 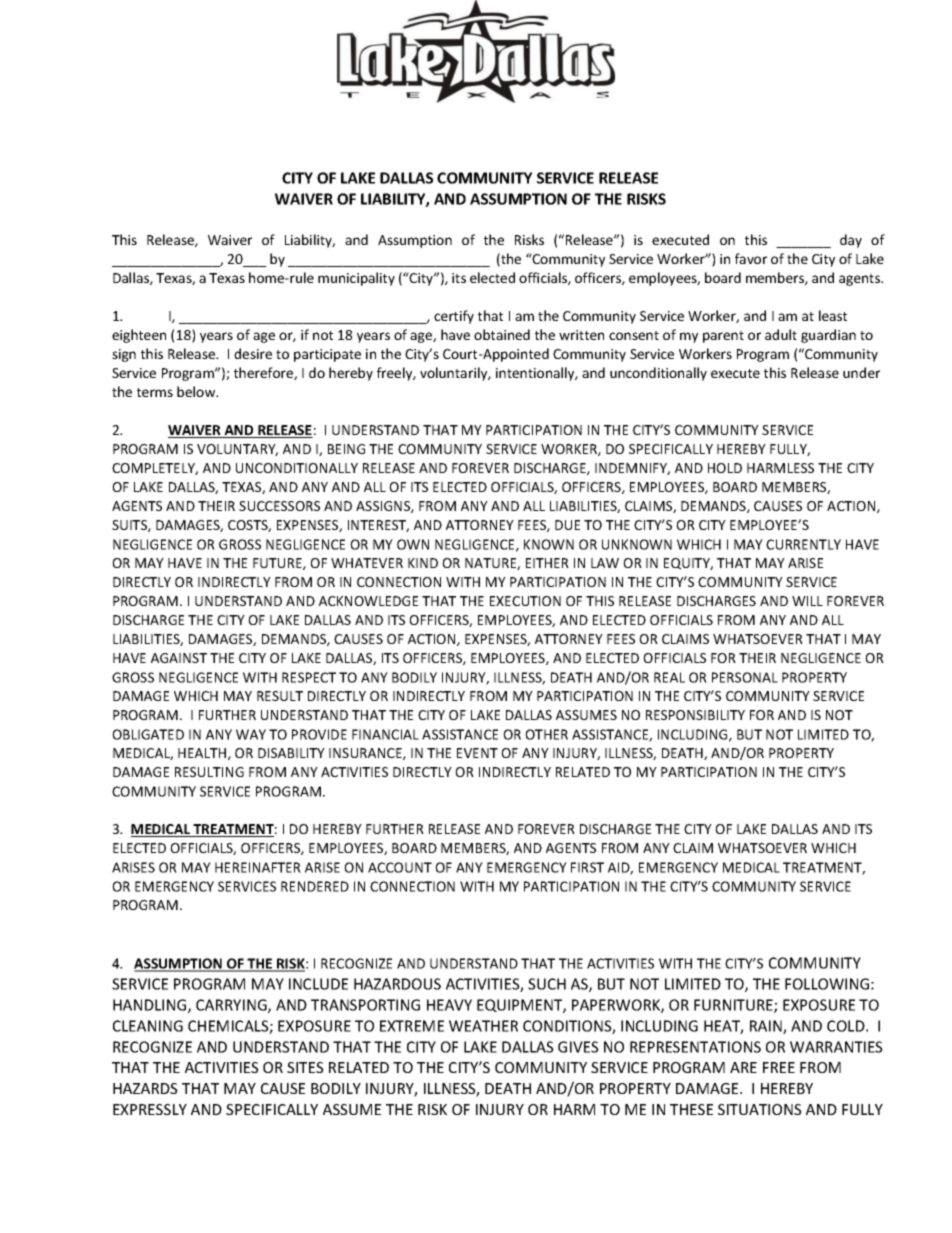 What do you see at coordinates (751, 258) in the document?
I see `favor` at bounding box center [751, 258].
